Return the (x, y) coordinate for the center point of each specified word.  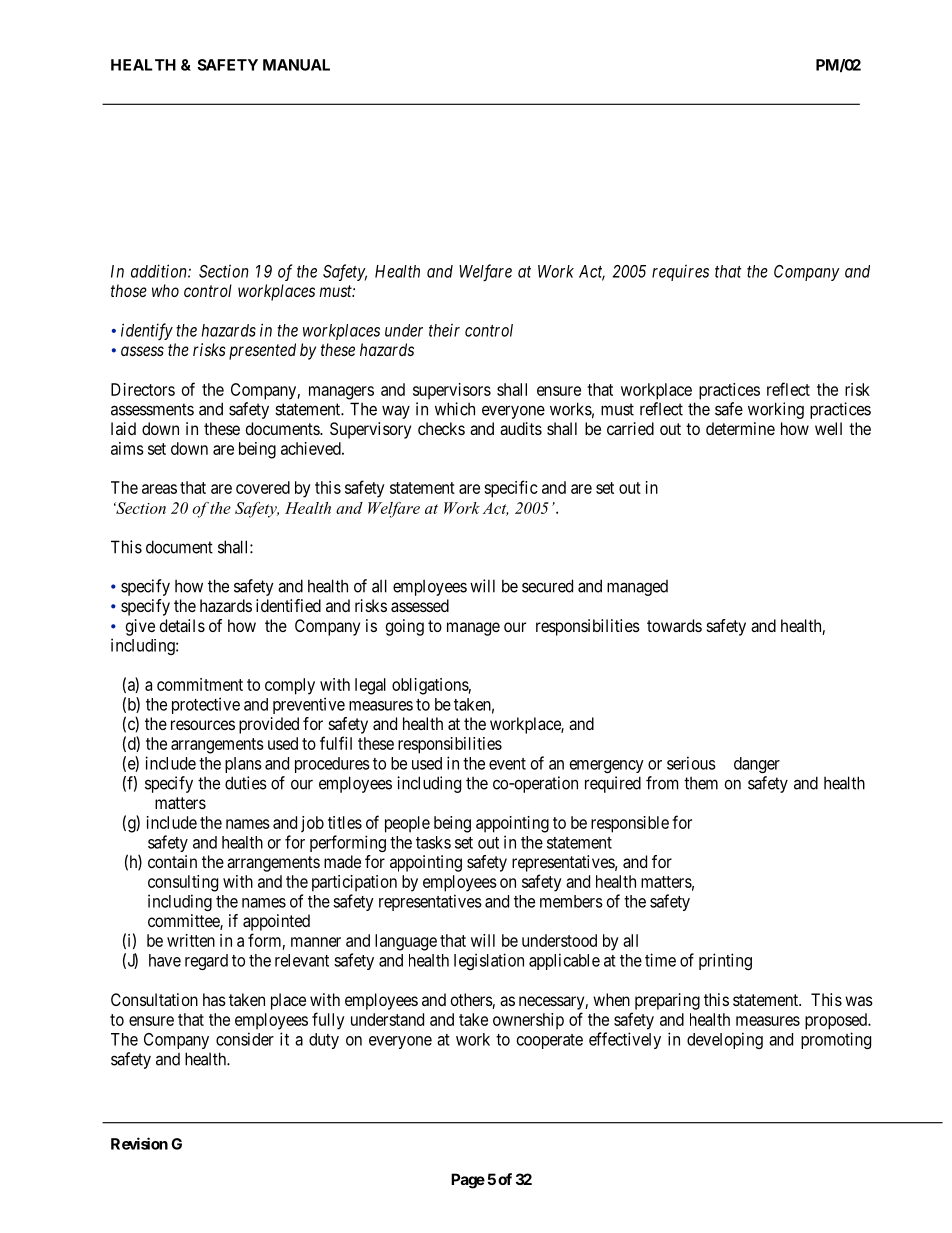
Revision (139, 1143)
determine (740, 428)
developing (725, 1040)
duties (246, 783)
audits (521, 428)
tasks (433, 842)
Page (468, 1181)
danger (757, 765)
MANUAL (296, 65)
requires (680, 272)
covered (263, 487)
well (828, 428)
